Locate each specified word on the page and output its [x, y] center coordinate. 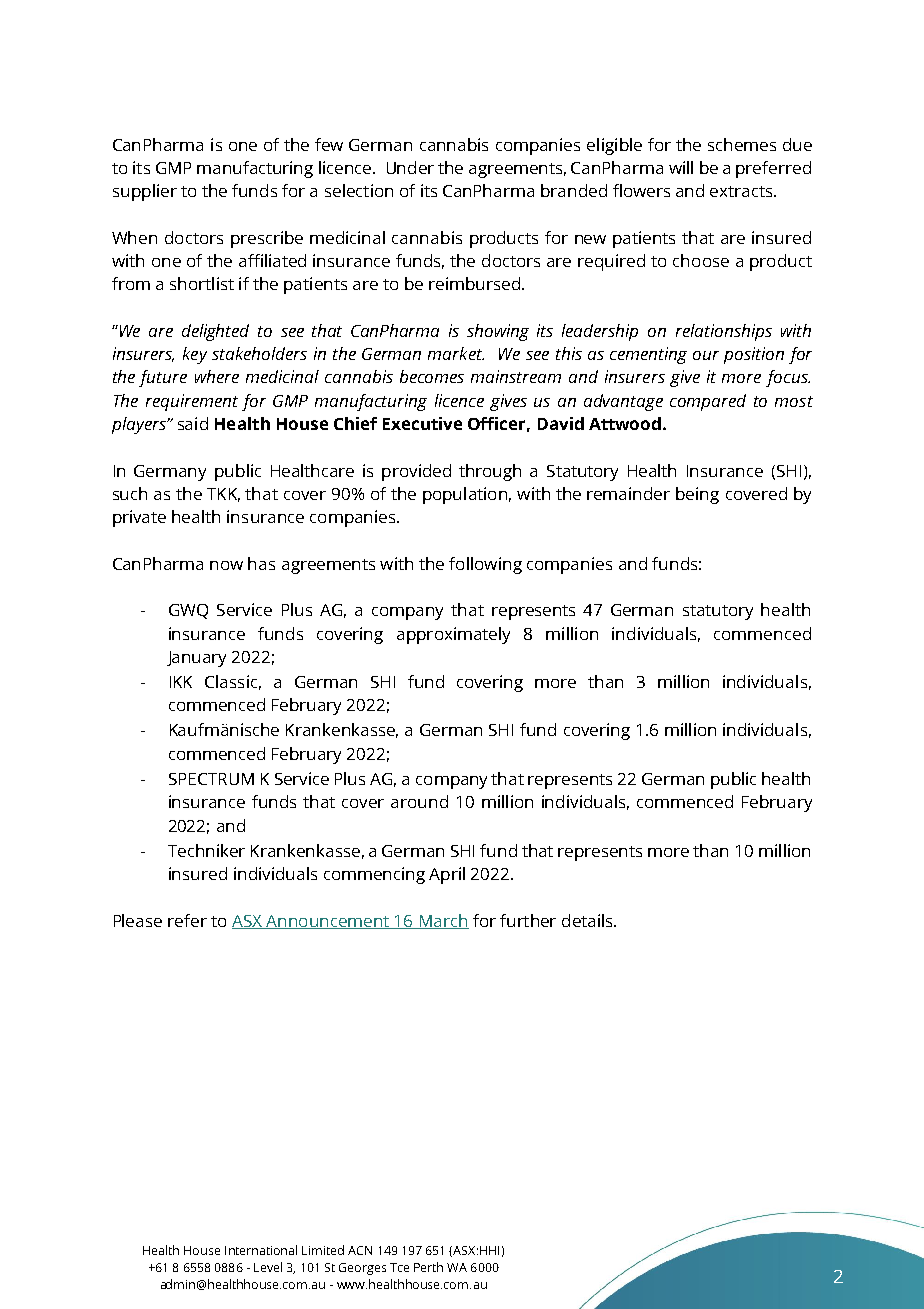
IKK [181, 682]
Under [410, 167]
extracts [743, 191]
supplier [145, 192]
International [261, 1250]
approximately [453, 635]
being [697, 495]
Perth [428, 1267]
